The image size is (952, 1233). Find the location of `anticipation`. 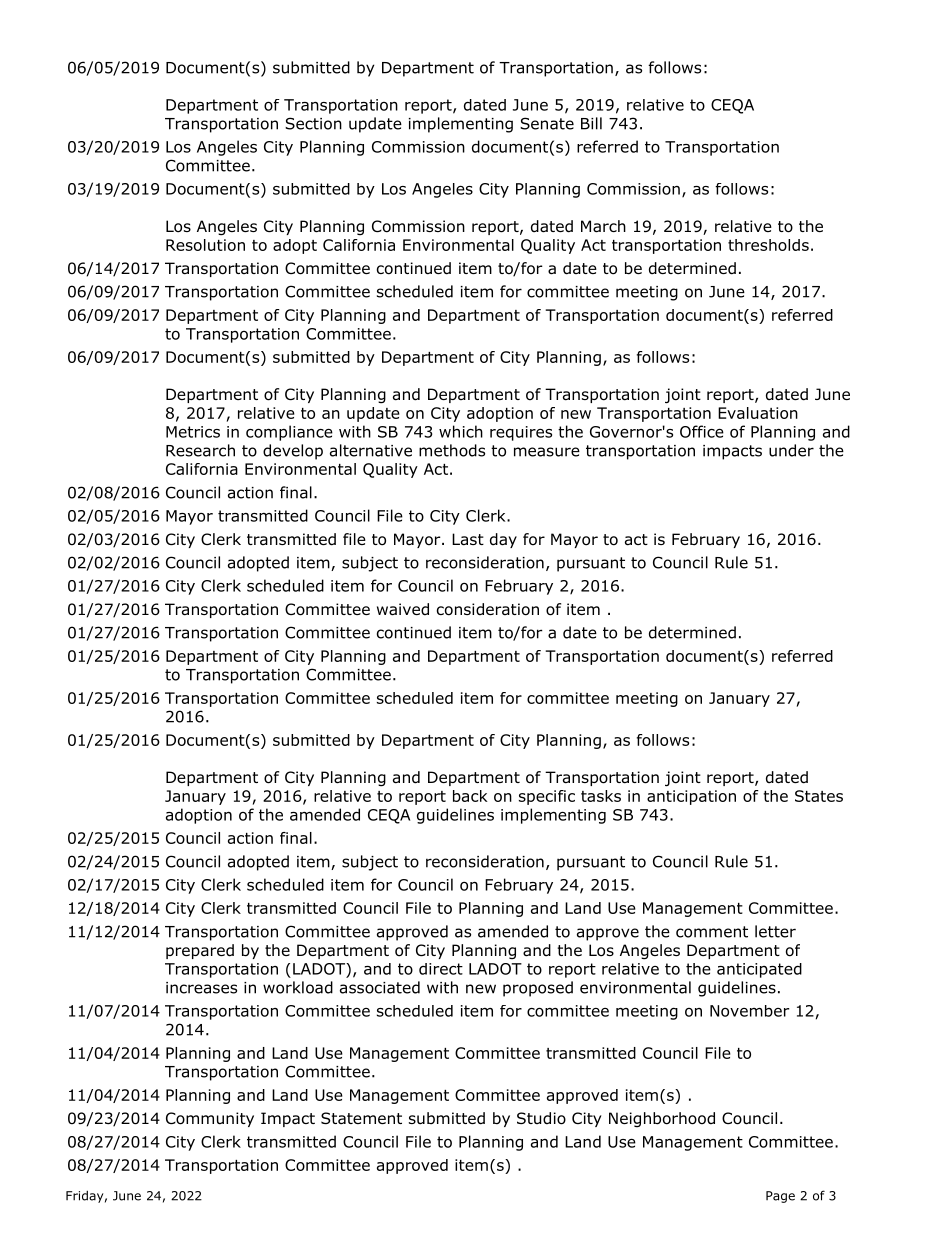

anticipation is located at coordinates (691, 797).
